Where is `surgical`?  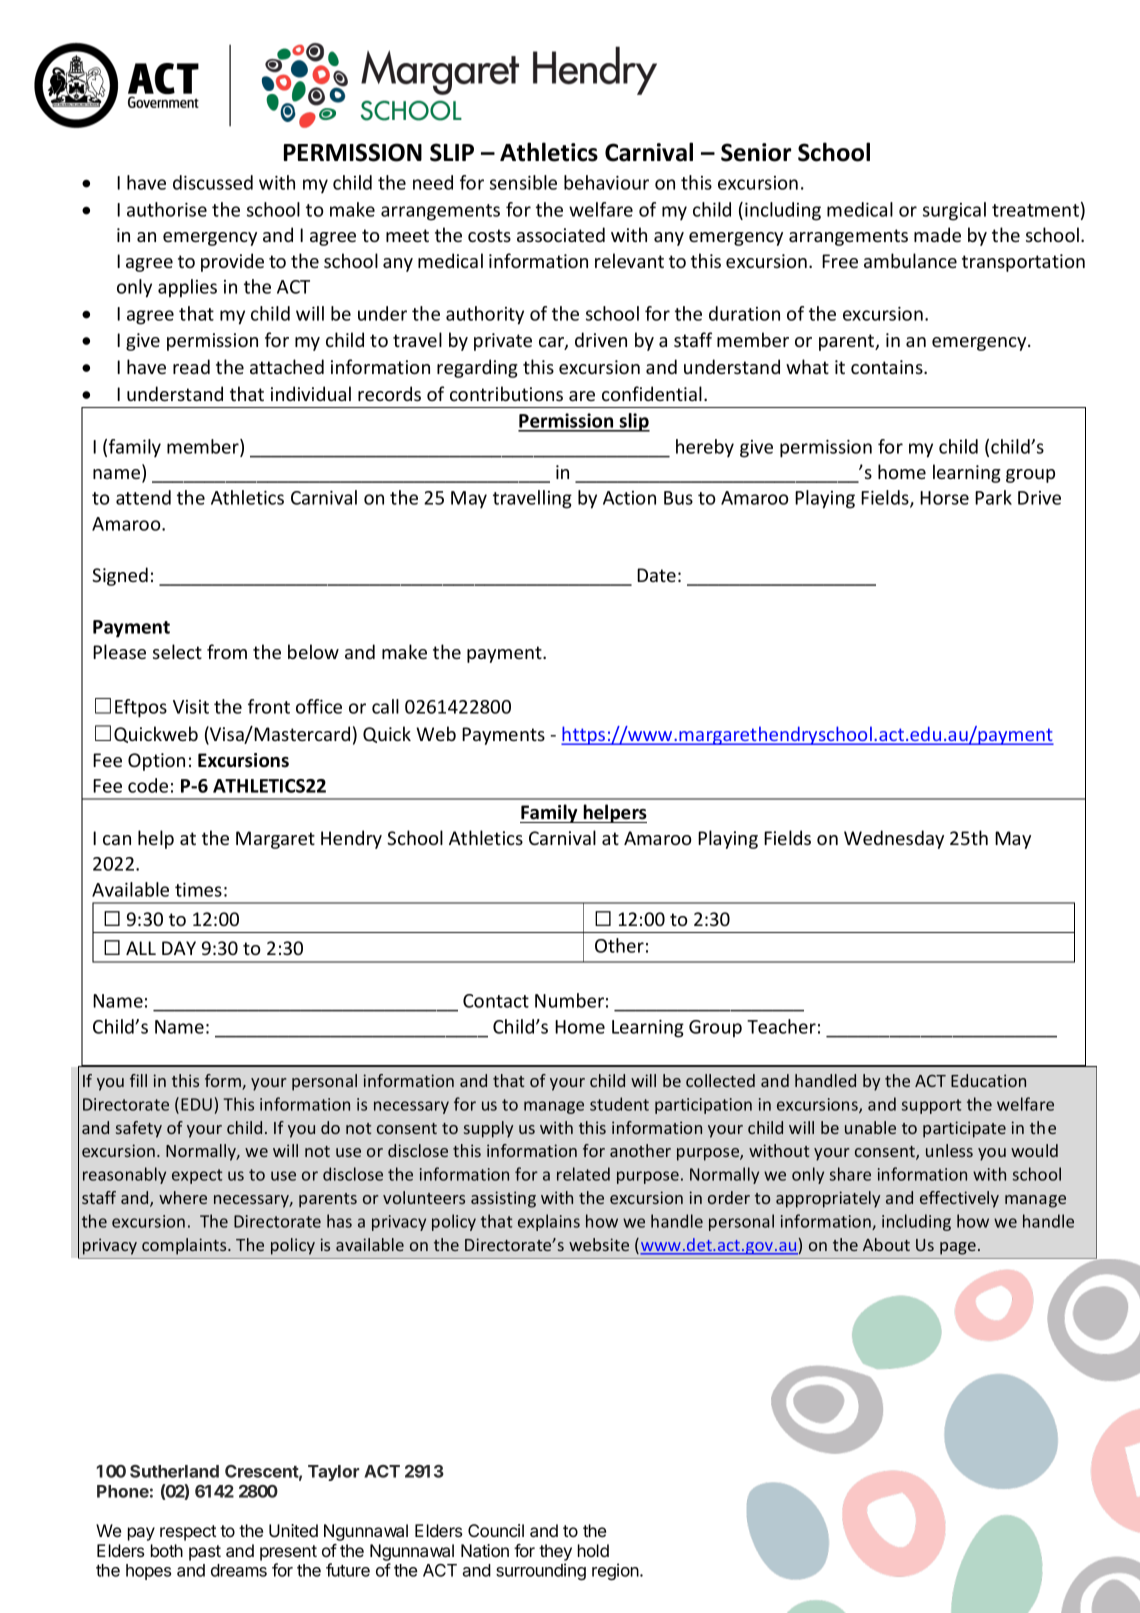
surgical is located at coordinates (954, 211).
